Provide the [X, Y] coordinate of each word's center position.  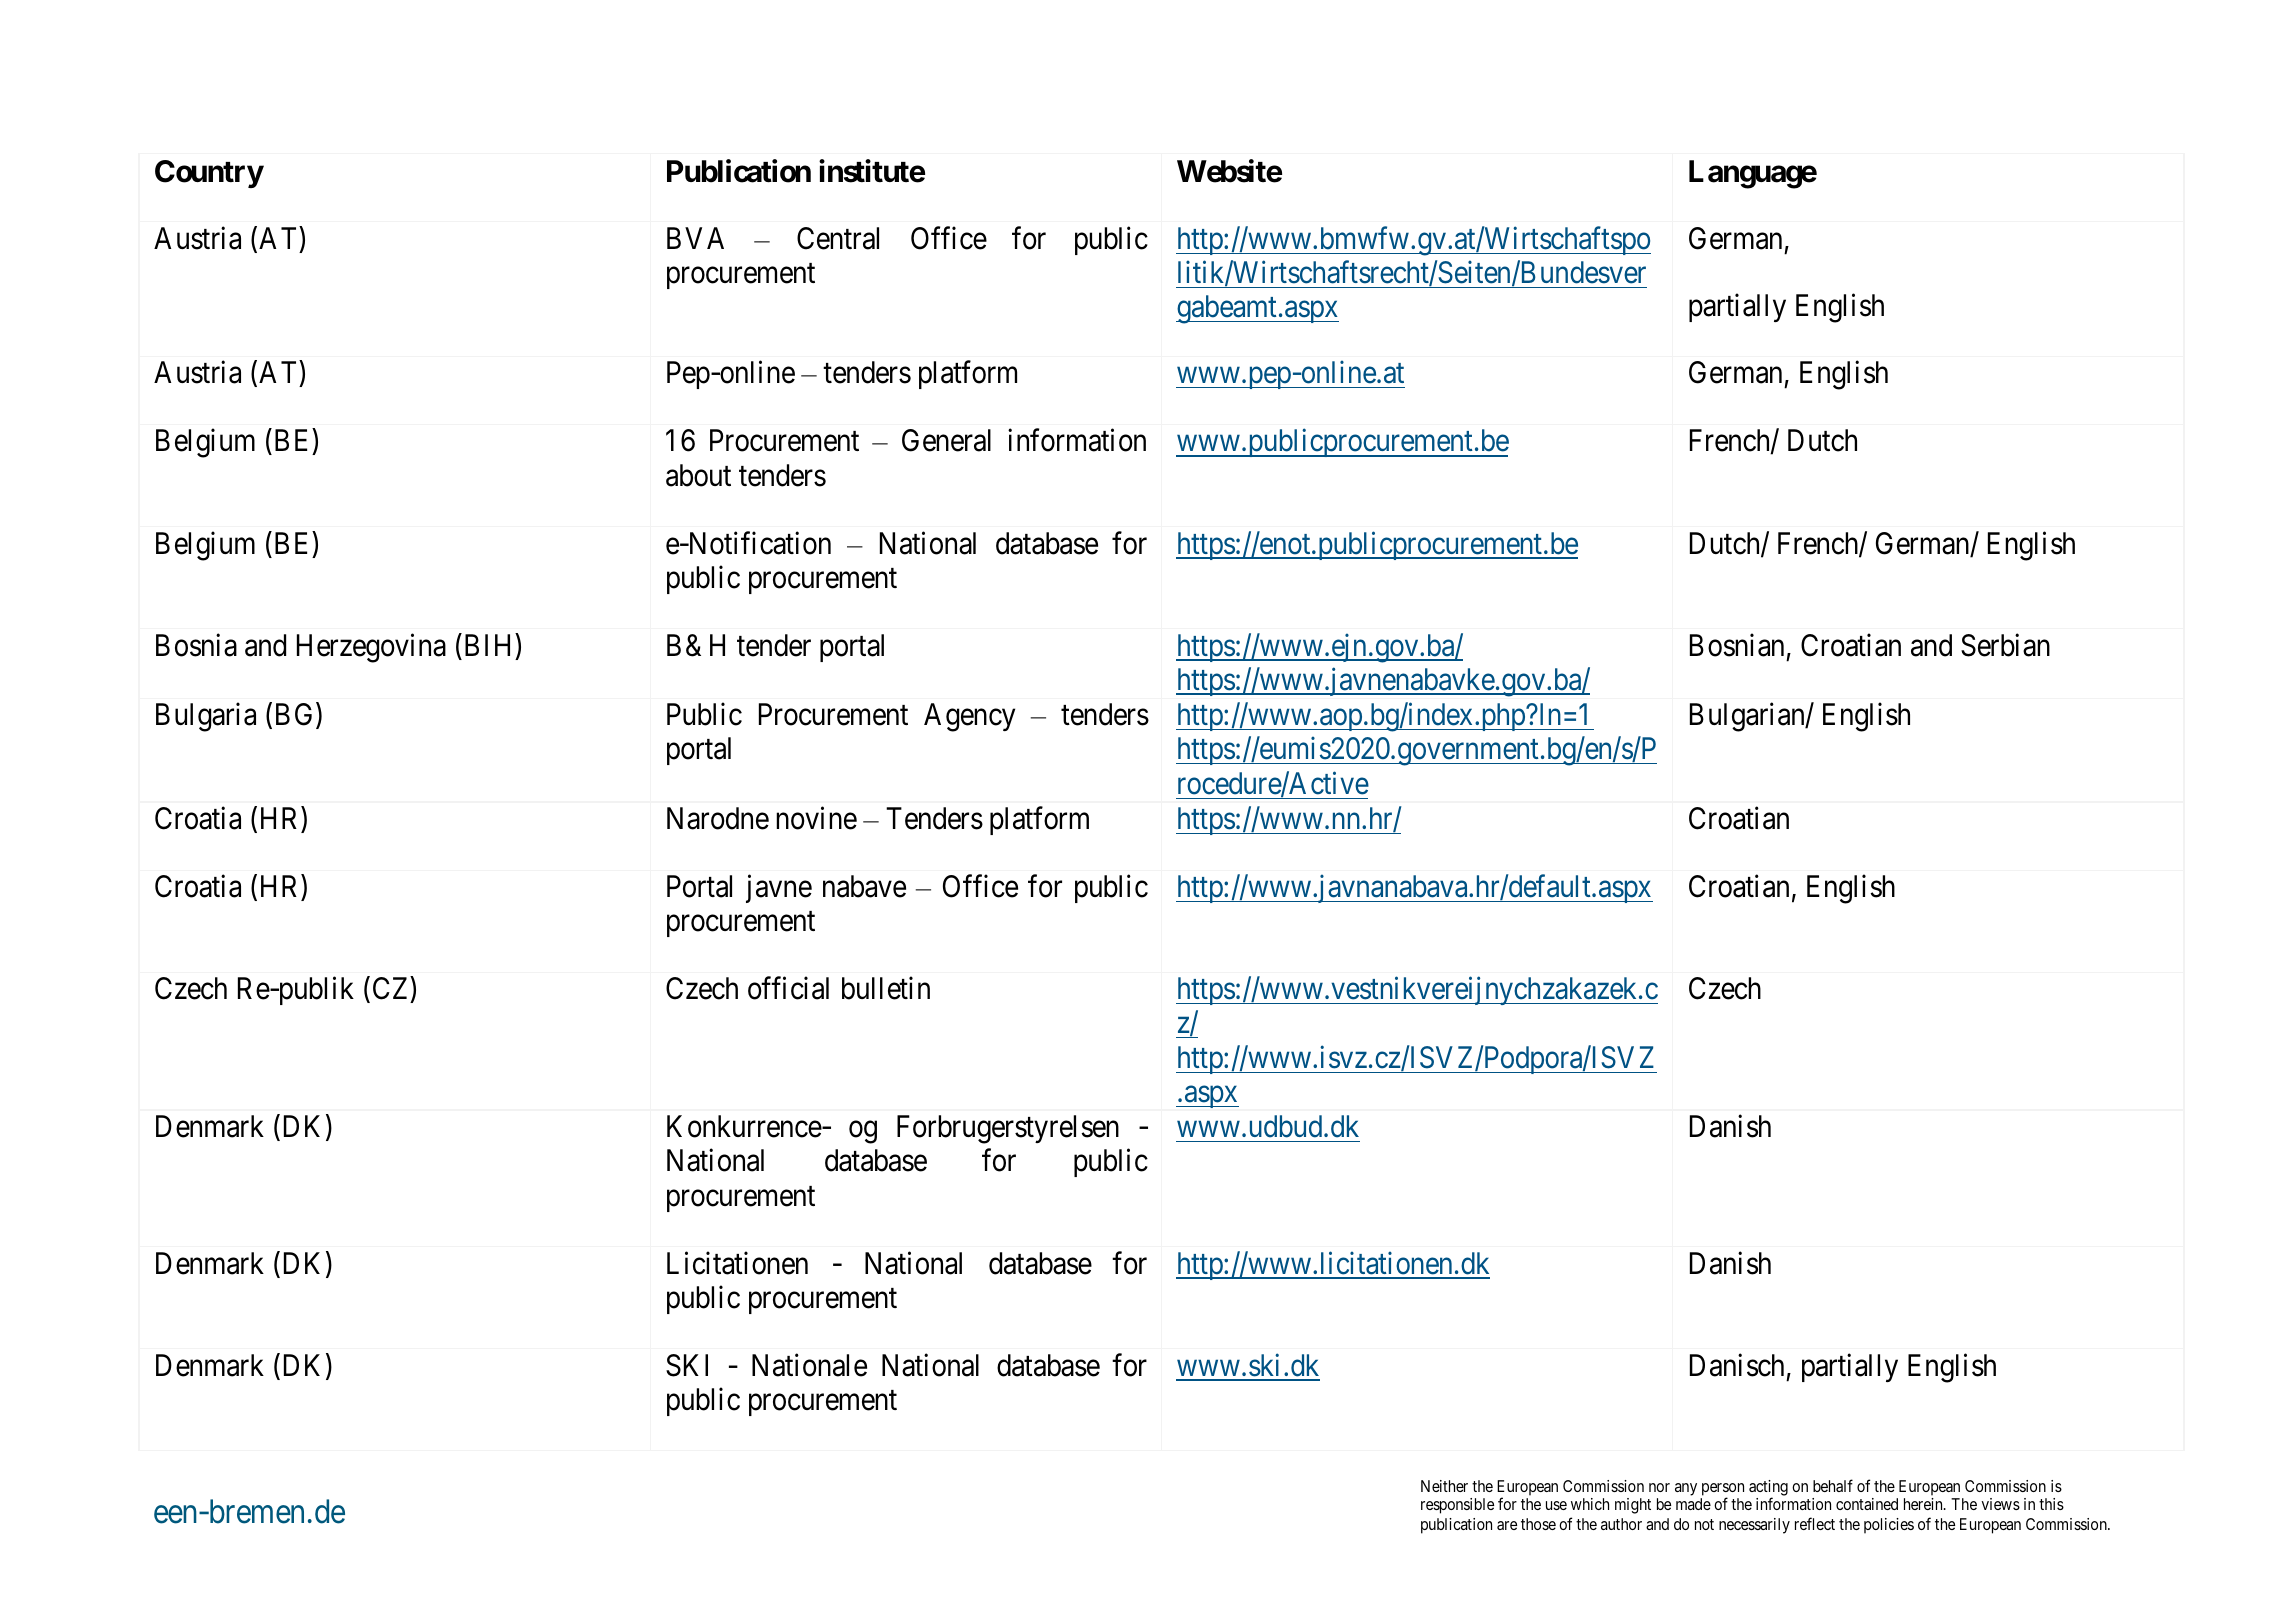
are [1507, 1525]
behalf [1833, 1485]
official [788, 988]
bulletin [886, 988]
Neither [1444, 1486]
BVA [695, 238]
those [1538, 1524]
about [698, 475]
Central [838, 238]
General [946, 440]
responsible [1457, 1506]
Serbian [2005, 645]
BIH [487, 645]
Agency [969, 717]
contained [1867, 1504]
